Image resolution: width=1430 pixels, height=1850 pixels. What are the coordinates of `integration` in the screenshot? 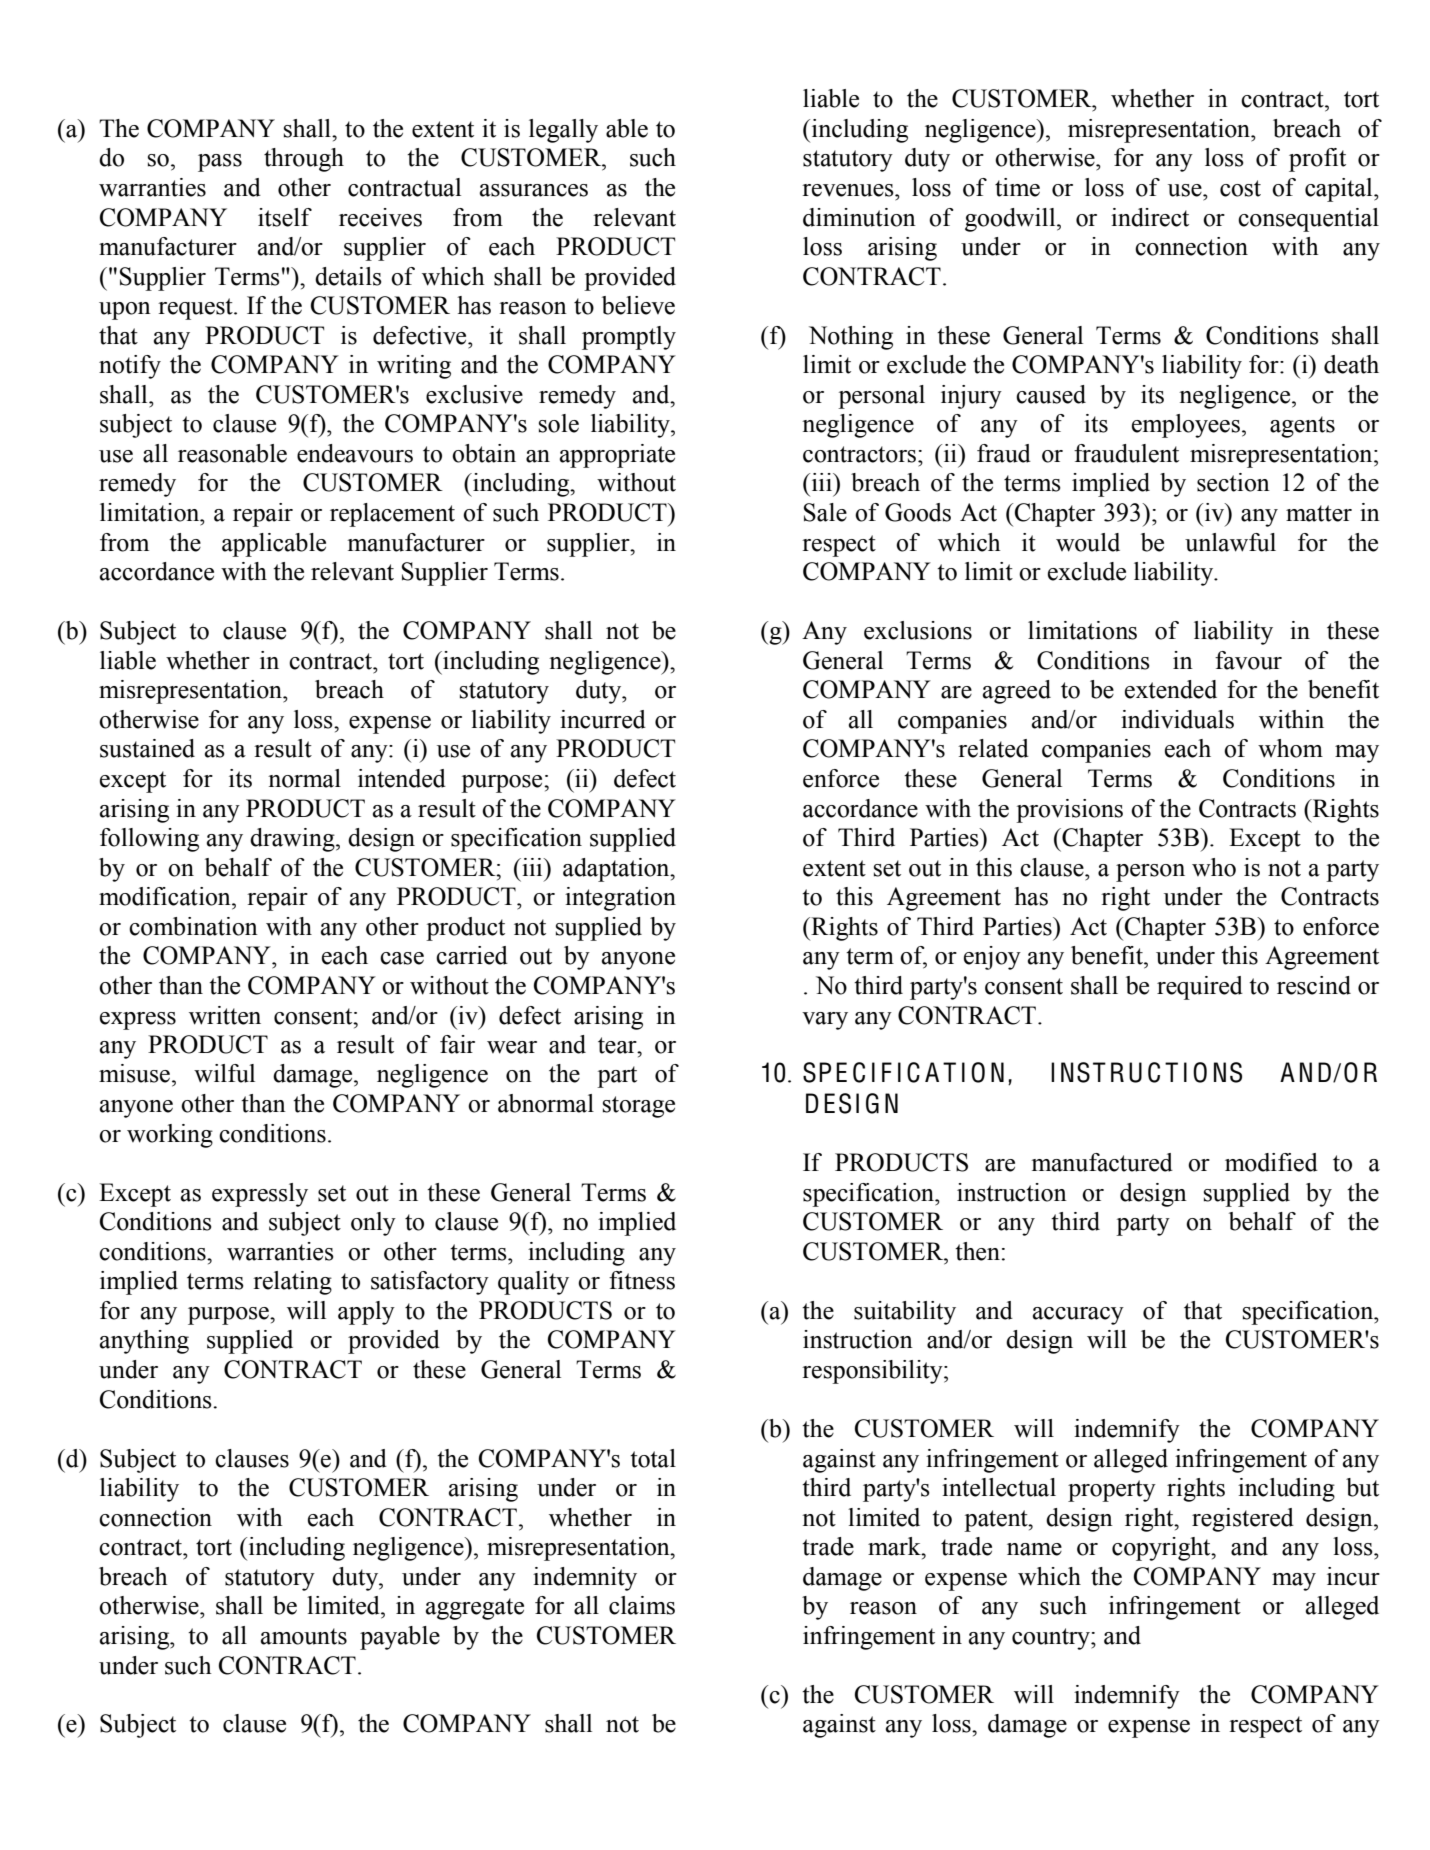 It's located at (620, 899).
